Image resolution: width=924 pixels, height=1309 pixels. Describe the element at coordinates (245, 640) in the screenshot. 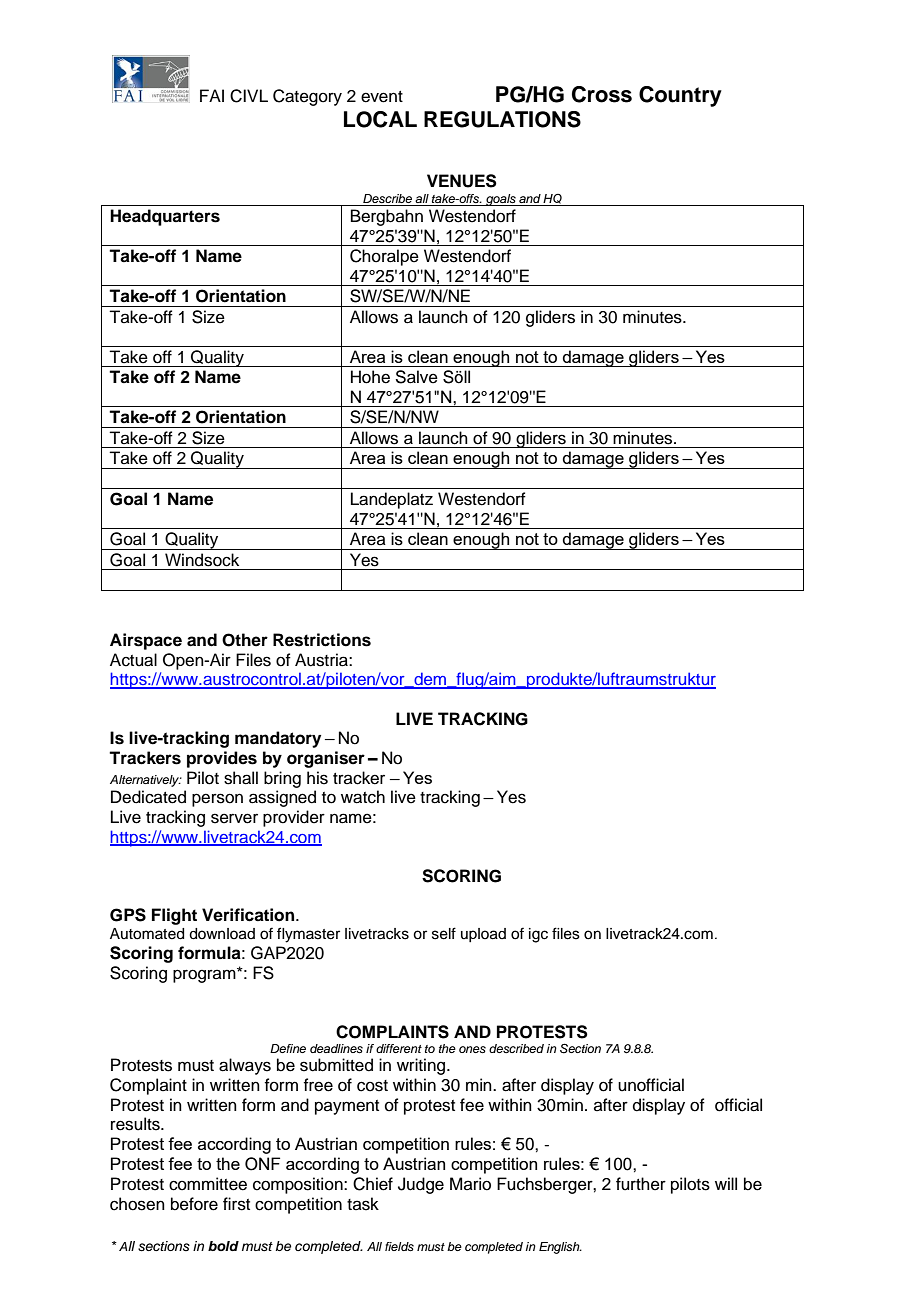

I see `Other` at that location.
